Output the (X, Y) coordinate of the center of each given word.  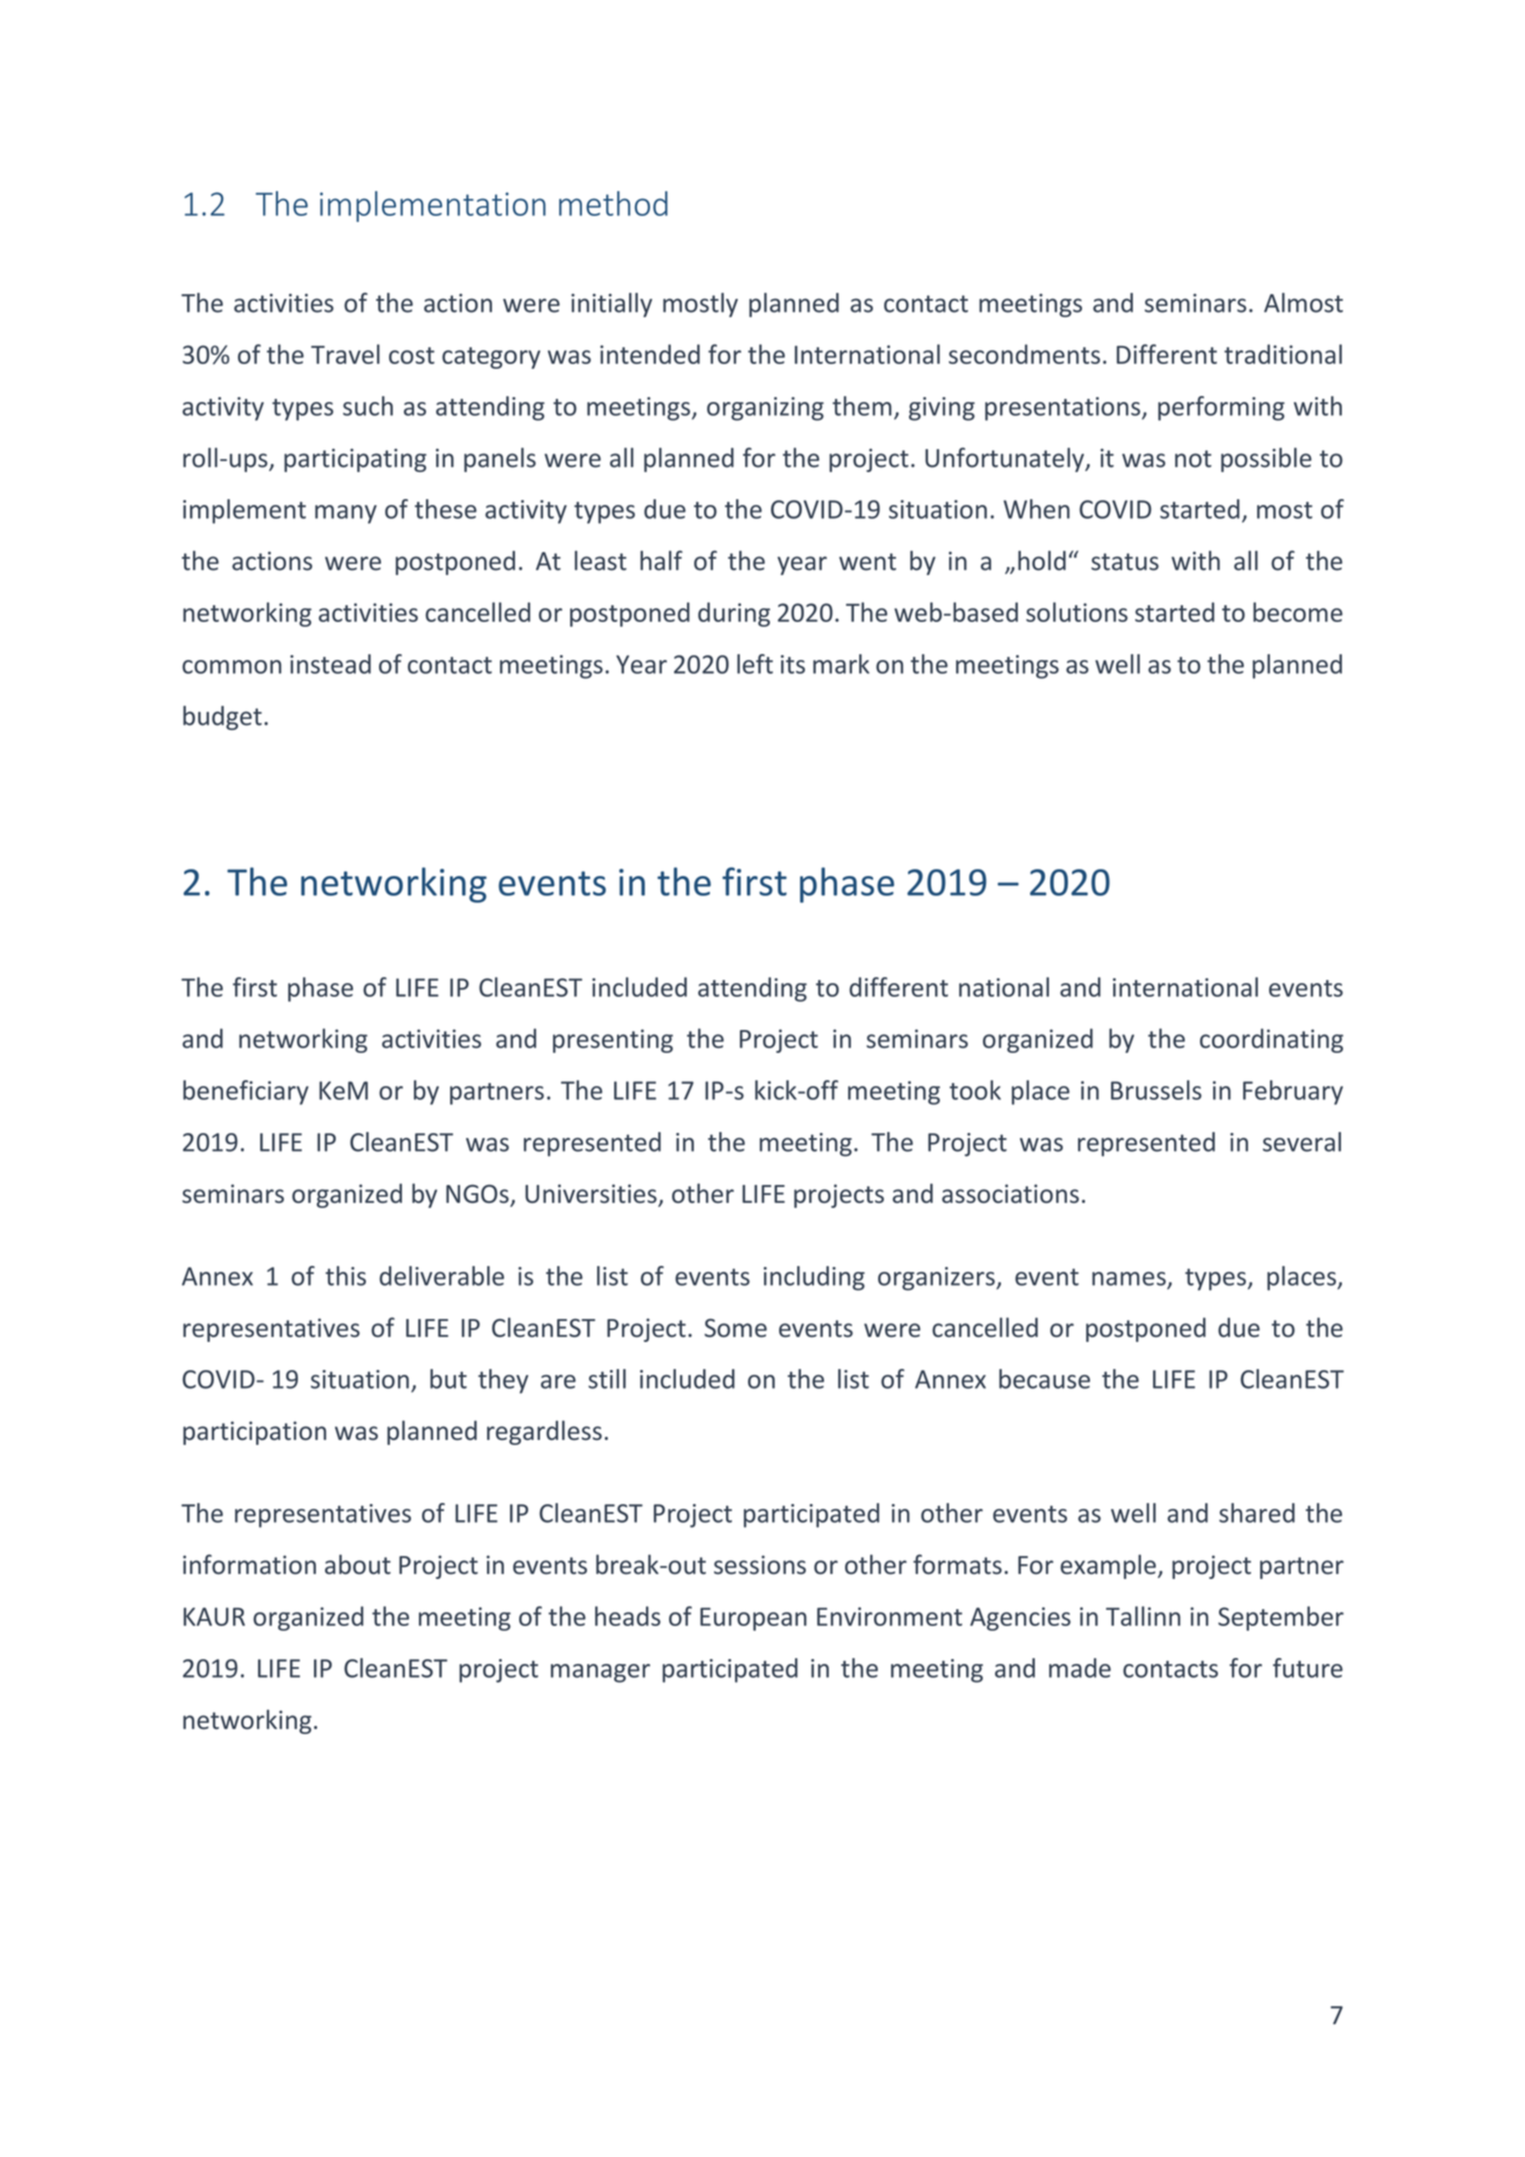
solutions (1077, 612)
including (814, 1278)
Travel (345, 354)
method (613, 203)
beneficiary (246, 1092)
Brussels (1156, 1090)
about (358, 1564)
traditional (1283, 354)
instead (330, 664)
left (755, 664)
